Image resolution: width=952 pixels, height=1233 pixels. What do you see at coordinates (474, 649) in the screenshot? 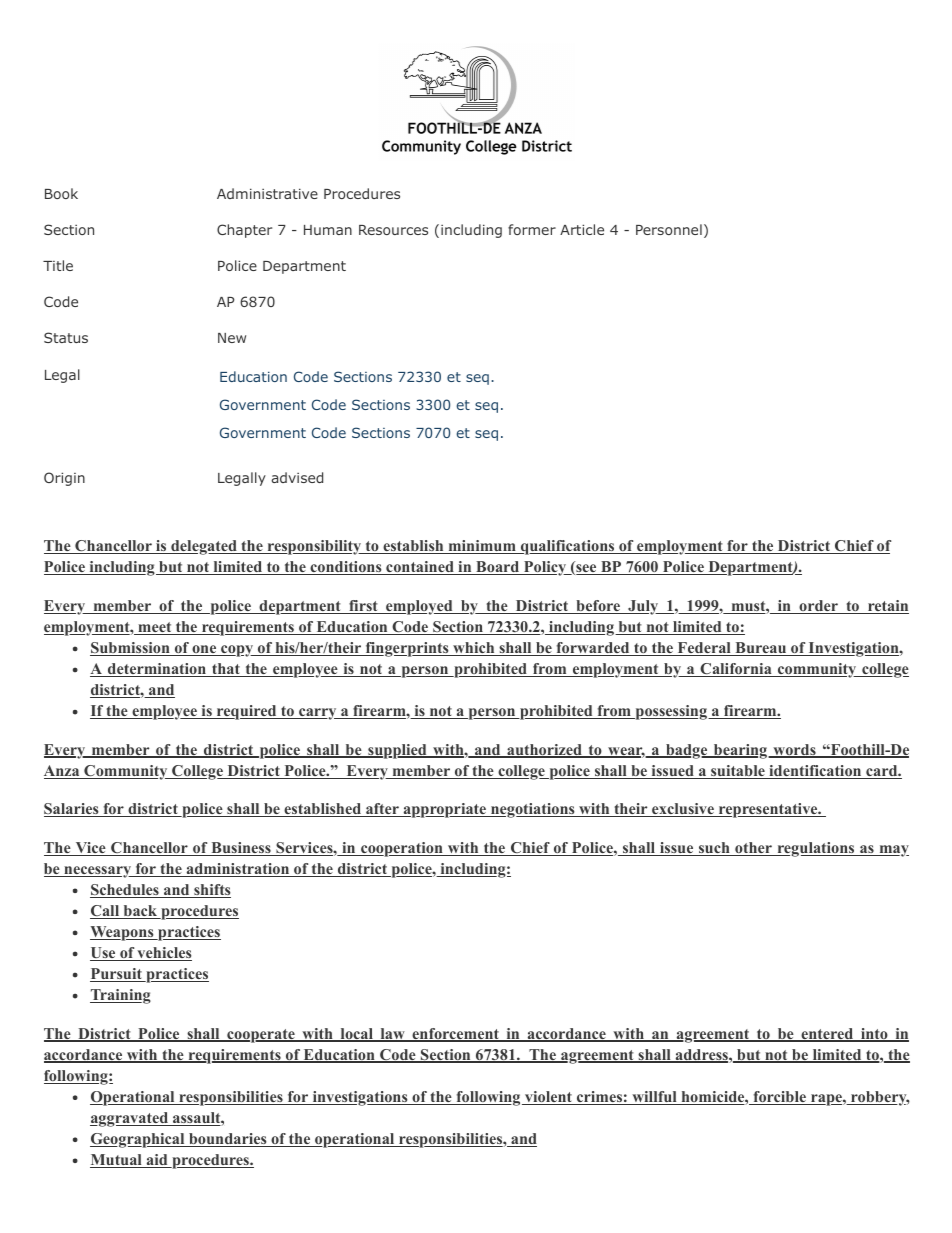
I see `which` at bounding box center [474, 649].
